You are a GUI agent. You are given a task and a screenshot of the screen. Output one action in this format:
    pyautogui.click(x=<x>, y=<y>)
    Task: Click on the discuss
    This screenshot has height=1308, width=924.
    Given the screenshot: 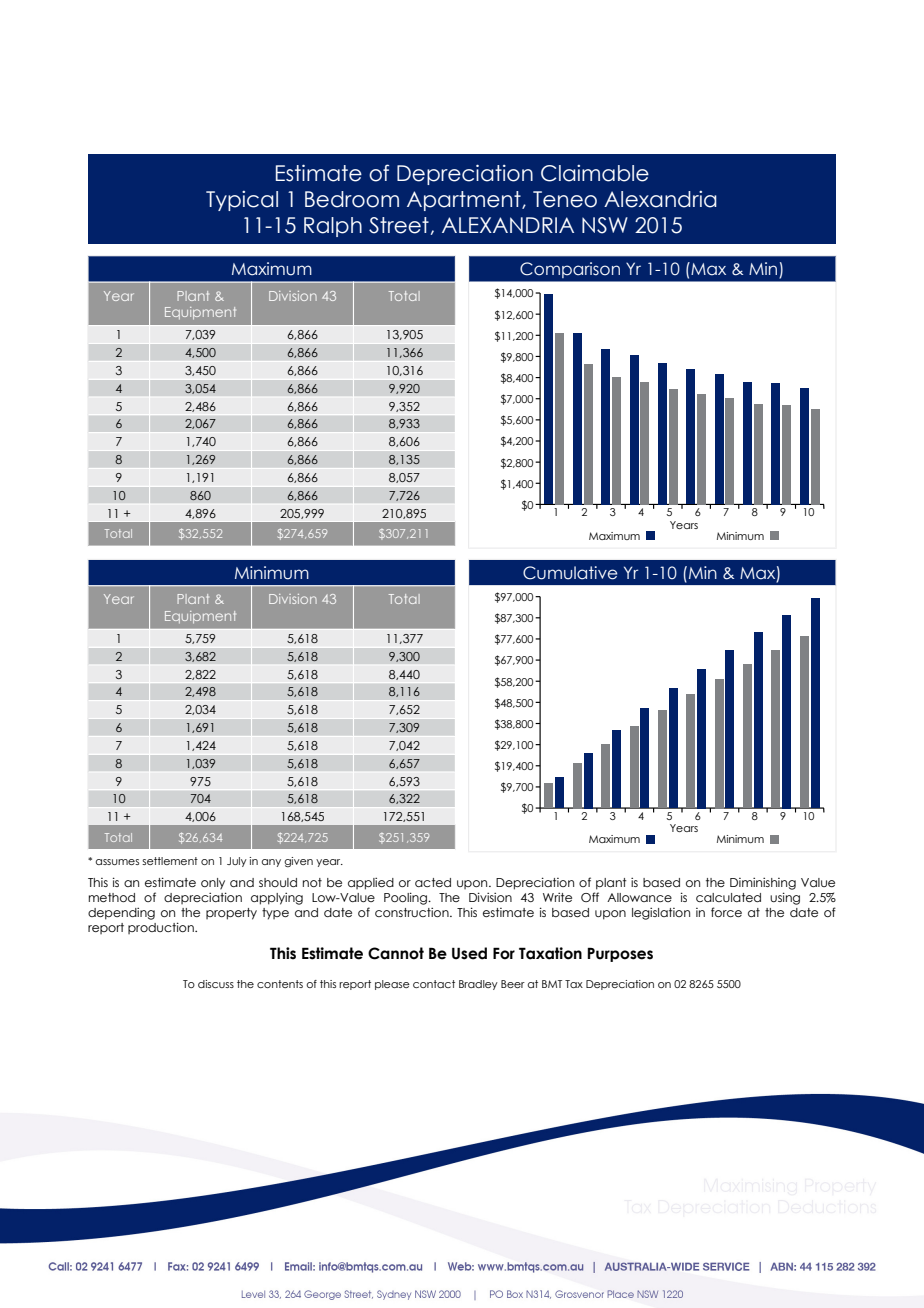 What is the action you would take?
    pyautogui.click(x=216, y=984)
